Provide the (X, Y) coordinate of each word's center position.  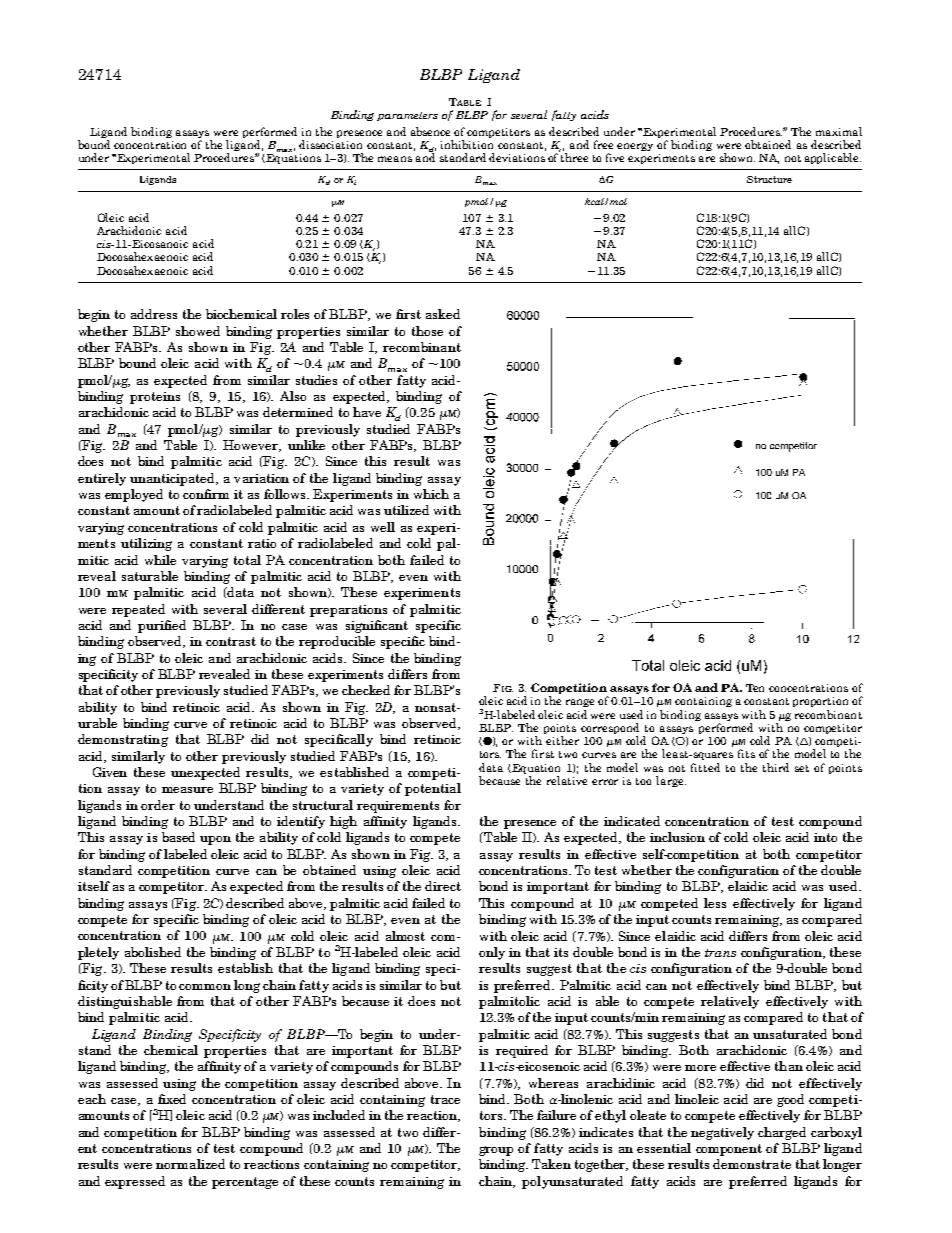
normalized (190, 1164)
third (776, 767)
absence (430, 131)
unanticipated (173, 479)
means (395, 159)
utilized (406, 510)
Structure (769, 179)
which (431, 494)
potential (433, 789)
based (178, 837)
